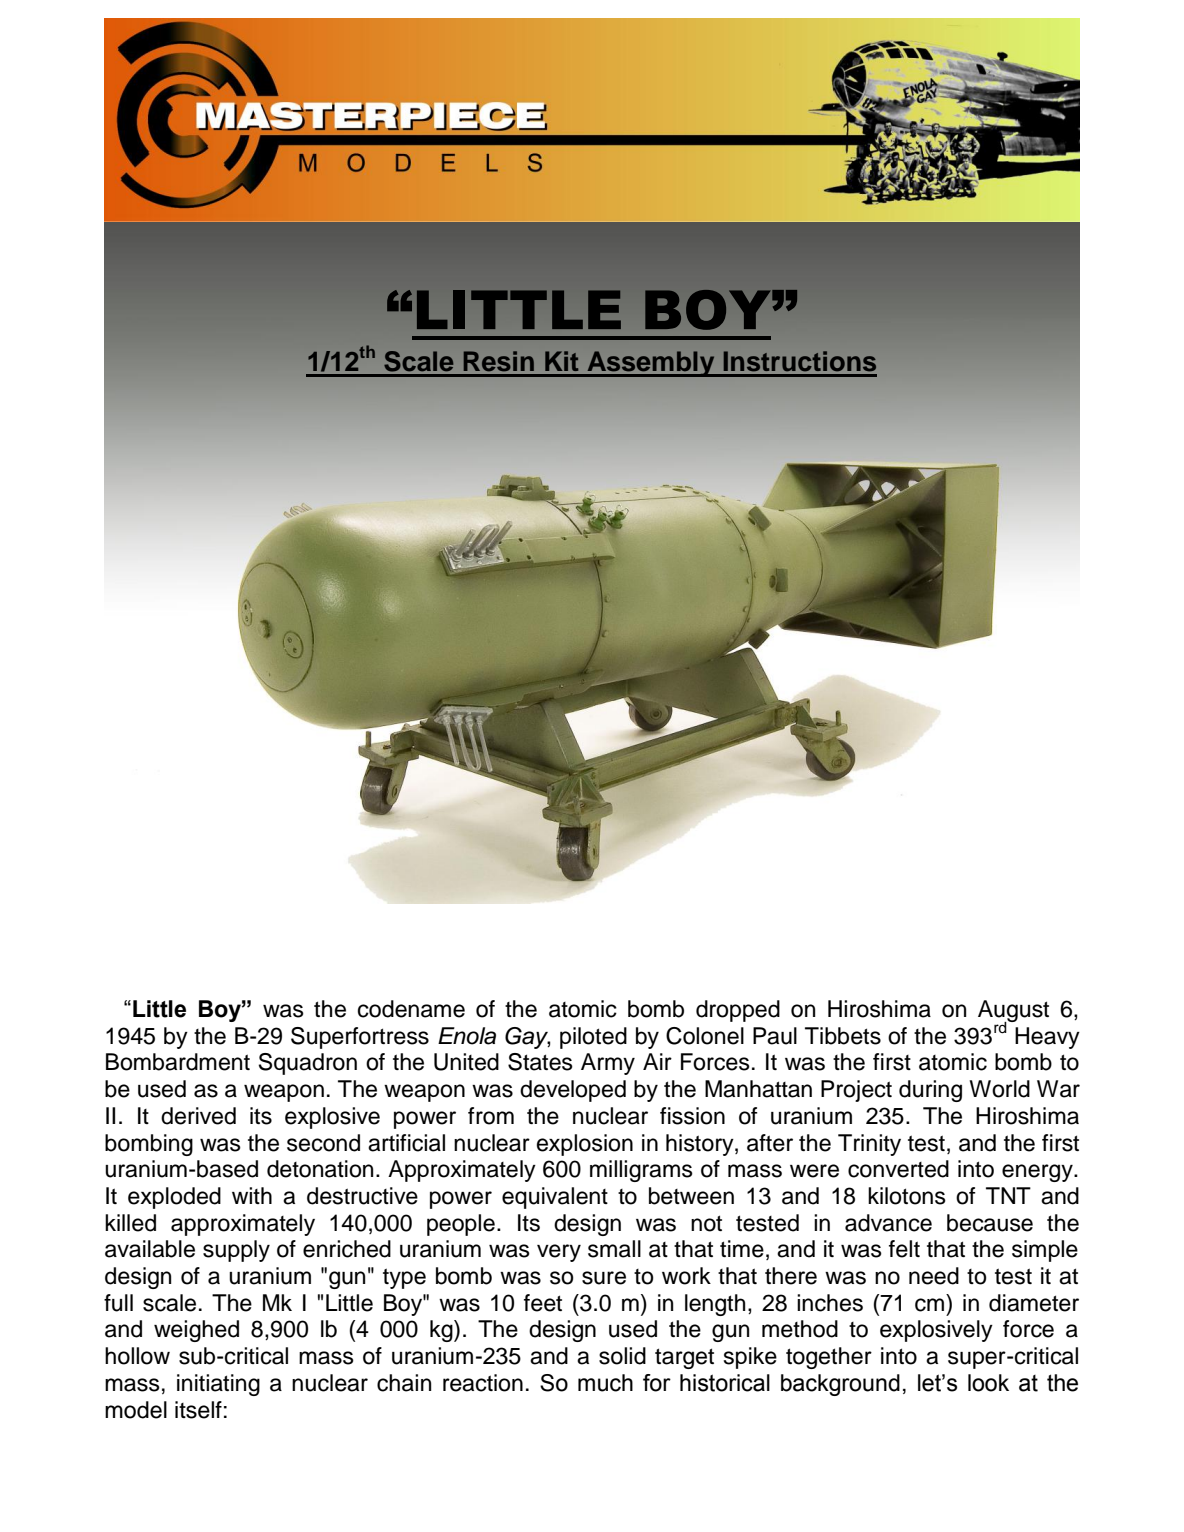 The image size is (1184, 1532). What do you see at coordinates (308, 1064) in the screenshot?
I see `Squadron` at bounding box center [308, 1064].
